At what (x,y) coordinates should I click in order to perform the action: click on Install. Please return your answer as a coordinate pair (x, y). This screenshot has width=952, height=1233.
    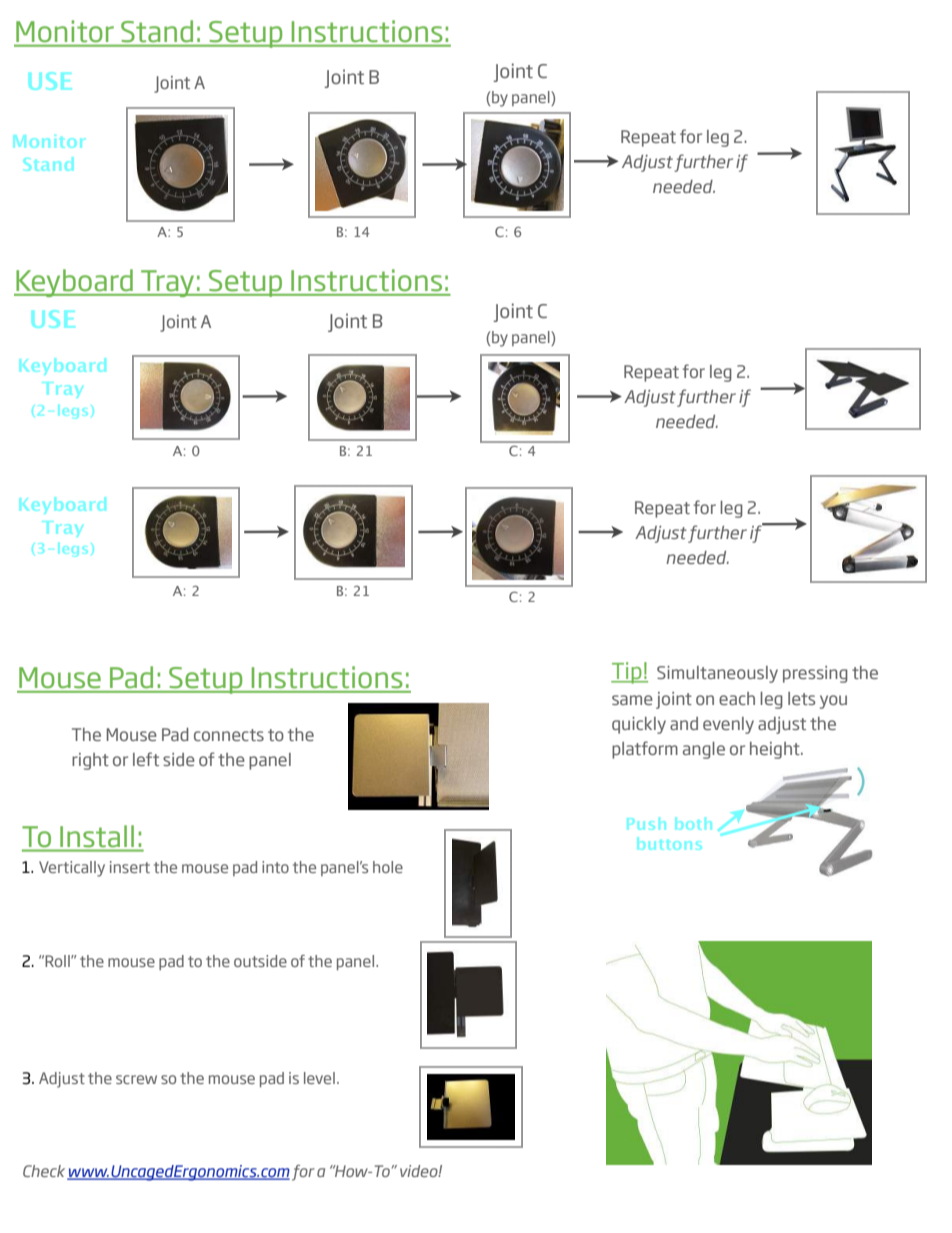
    Looking at the image, I should click on (97, 836).
